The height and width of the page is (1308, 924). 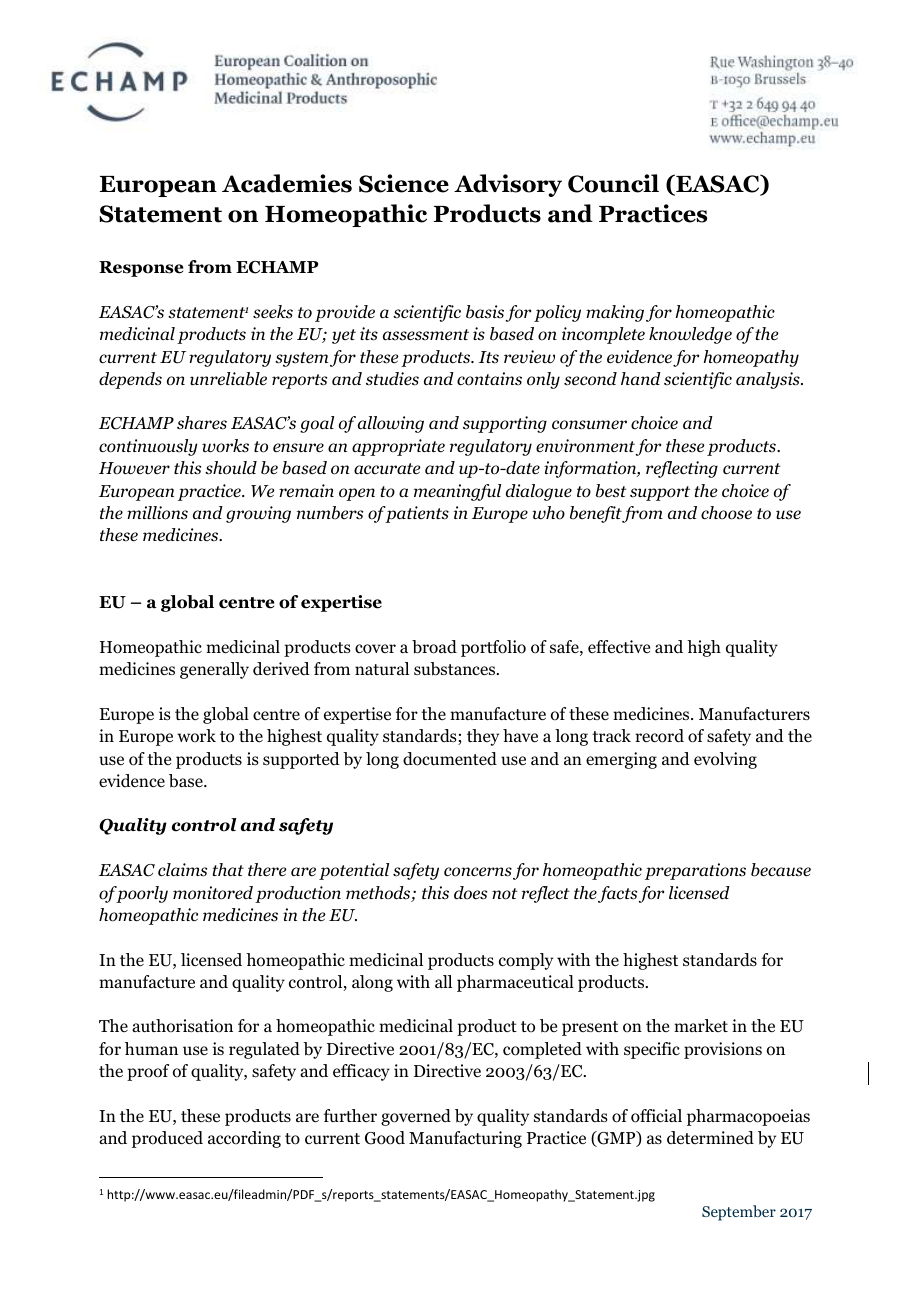 What do you see at coordinates (287, 183) in the page?
I see `Academies` at bounding box center [287, 183].
